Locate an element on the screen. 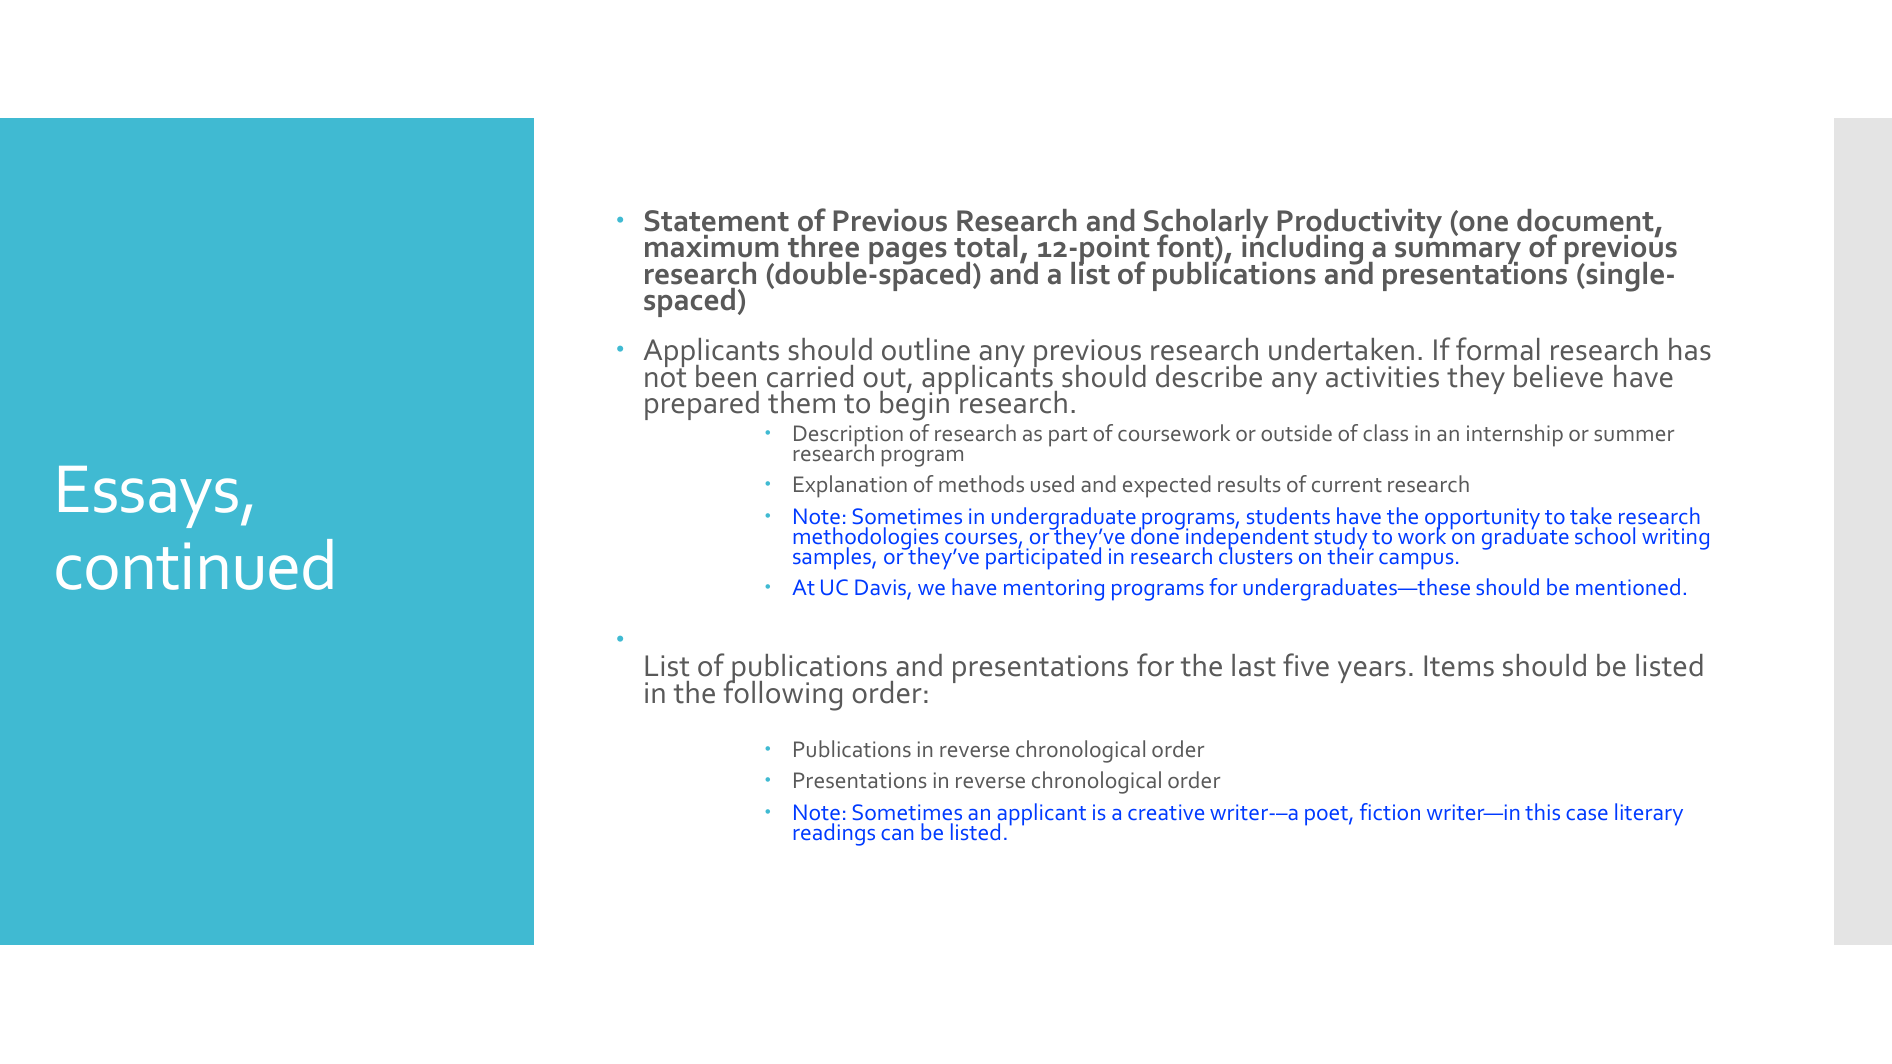 The width and height of the screenshot is (1892, 1064). pages is located at coordinates (908, 253).
